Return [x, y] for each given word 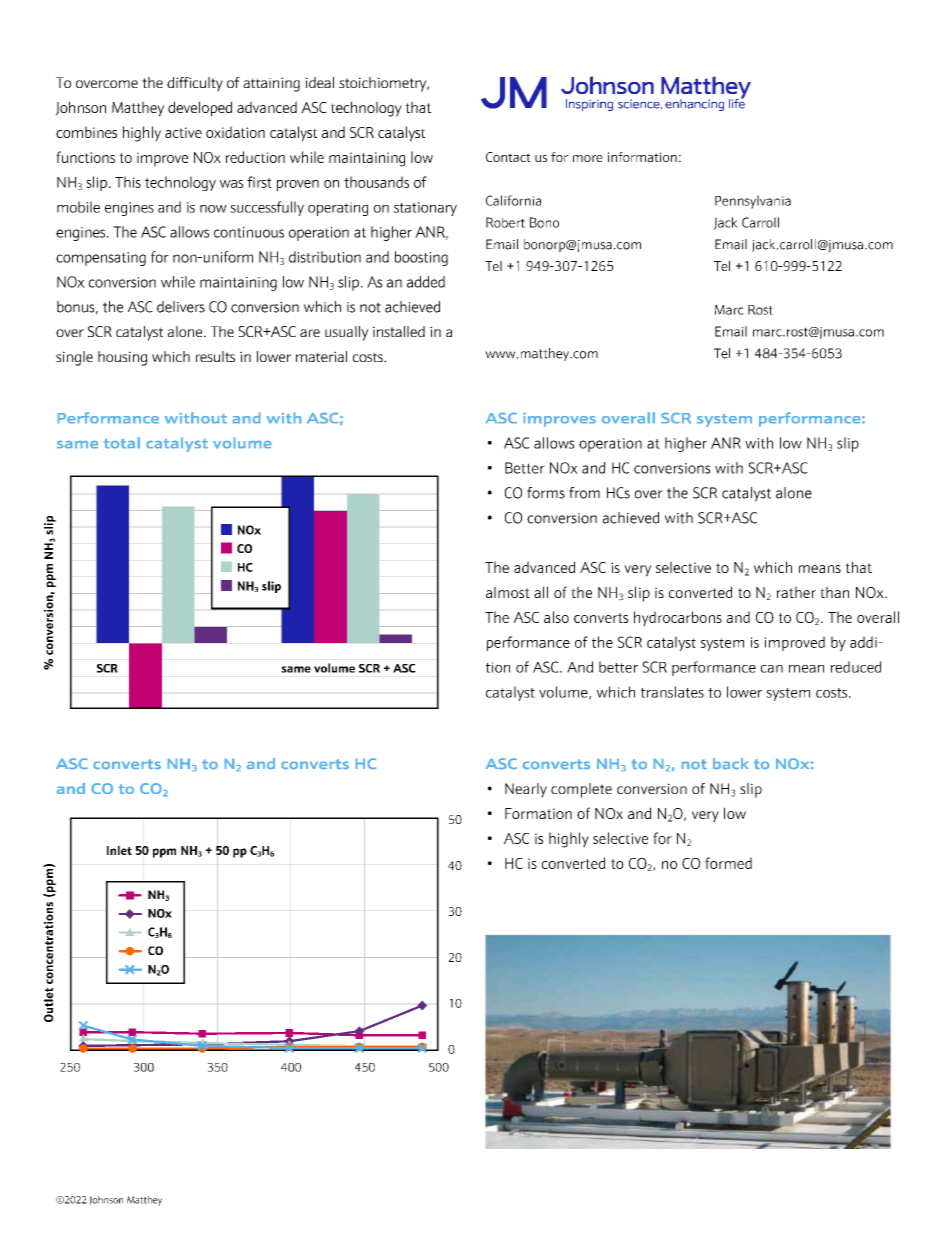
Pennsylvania [753, 202]
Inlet [119, 850]
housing [122, 358]
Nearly [526, 790]
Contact [508, 157]
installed [399, 331]
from [584, 493]
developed [200, 109]
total [122, 442]
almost [508, 592]
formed [728, 863]
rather [796, 592]
